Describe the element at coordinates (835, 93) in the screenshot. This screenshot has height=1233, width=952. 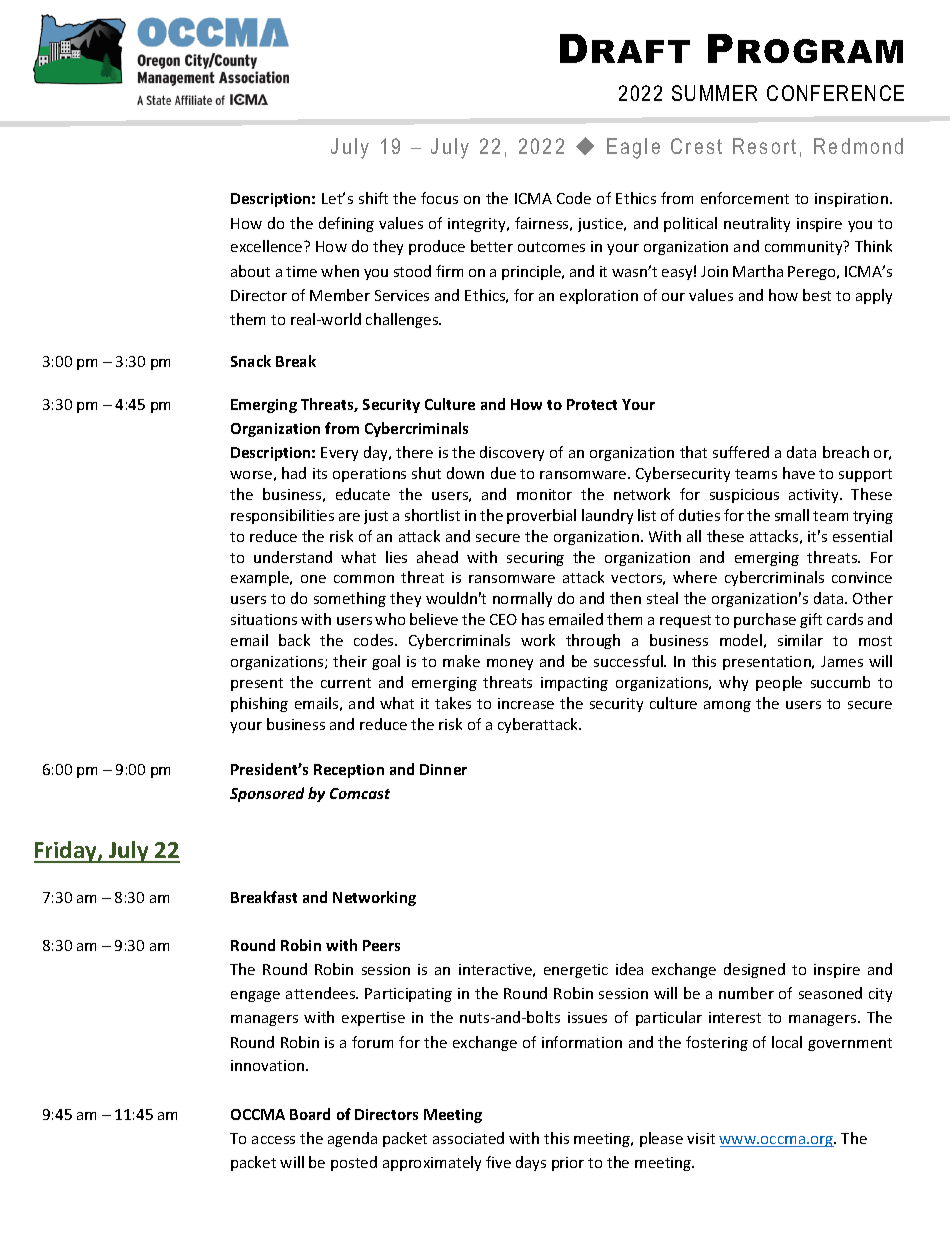
I see `CONFERENCE` at that location.
